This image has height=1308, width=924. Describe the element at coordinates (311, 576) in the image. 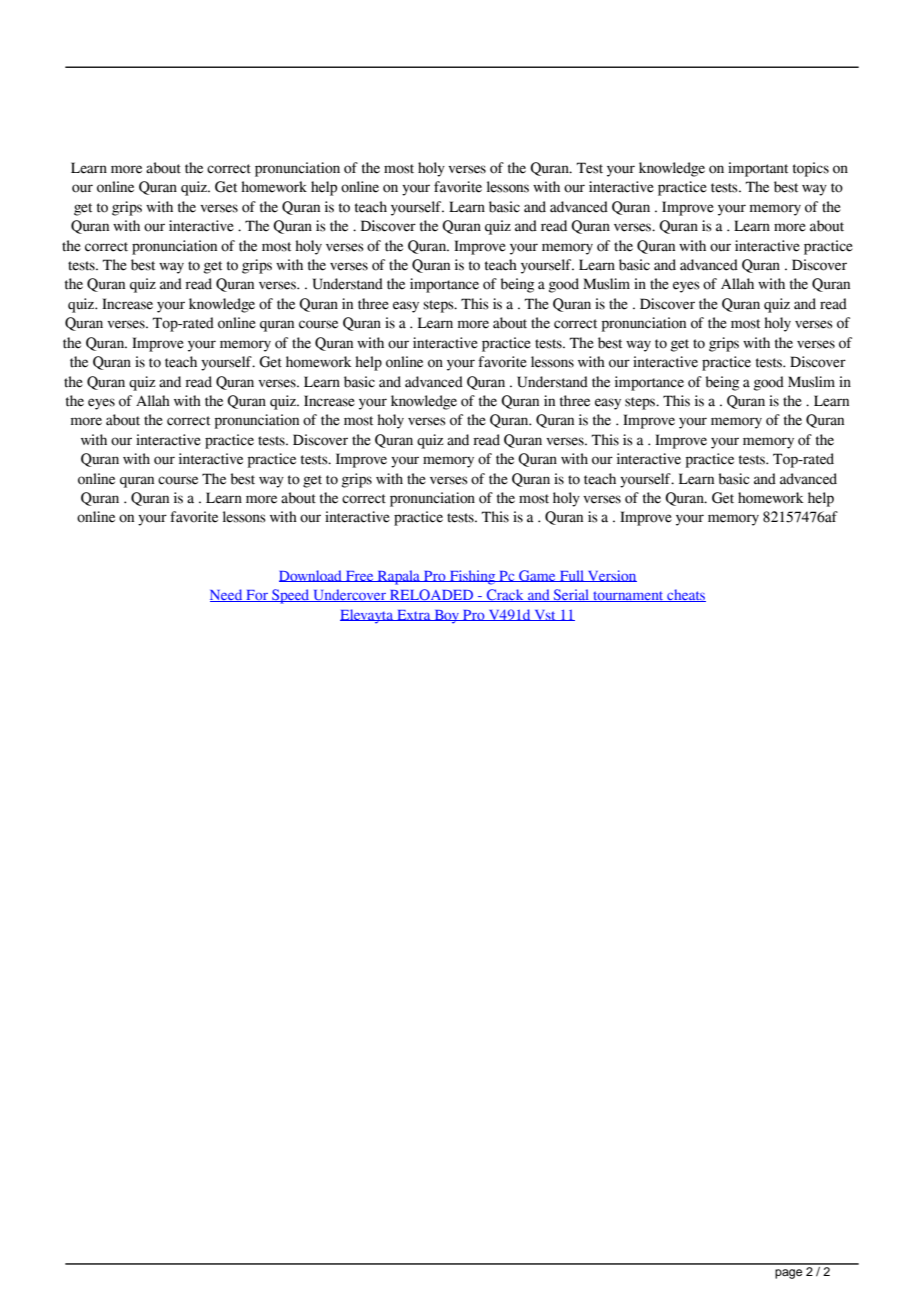

I see `Download` at that location.
